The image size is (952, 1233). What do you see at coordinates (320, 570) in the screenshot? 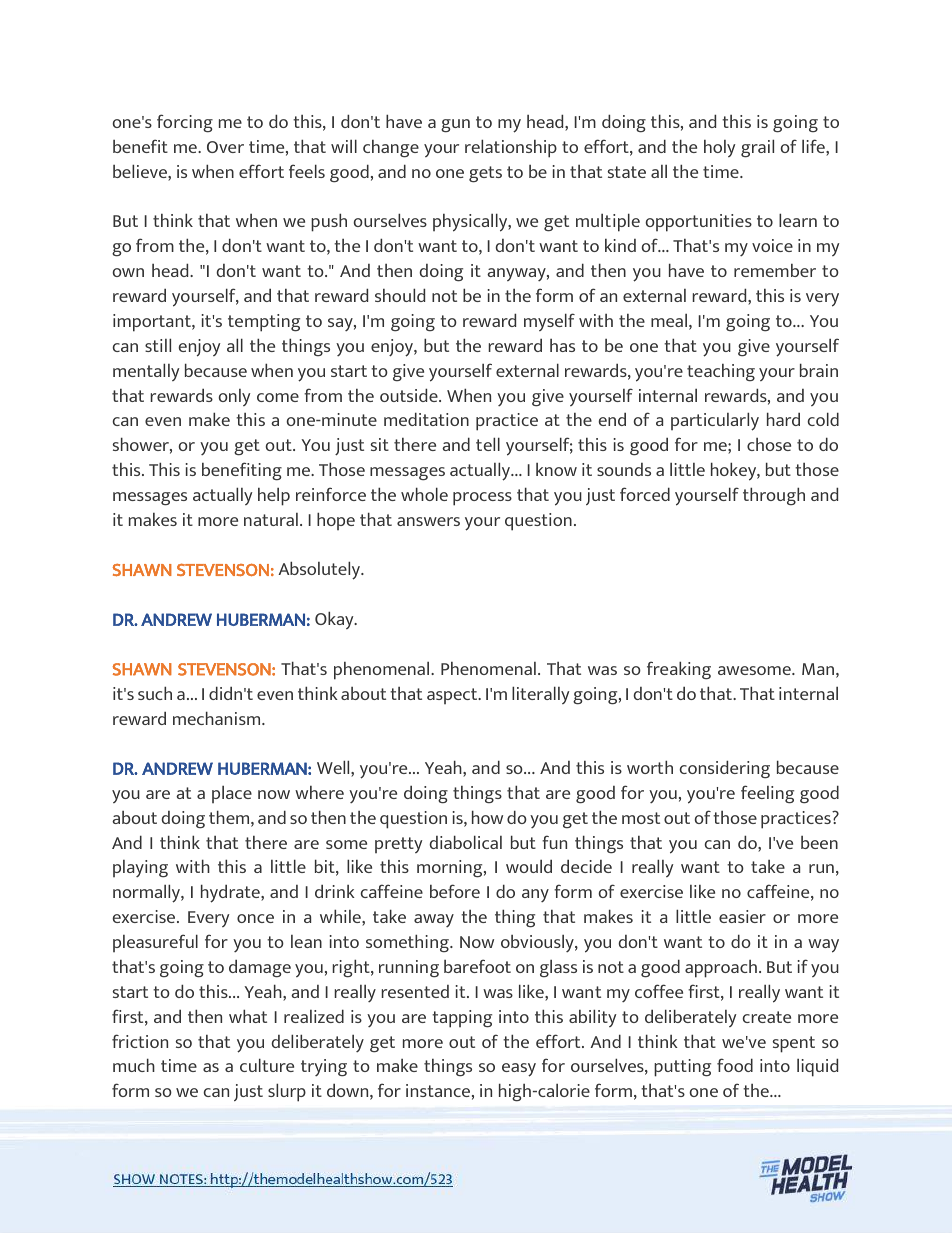
I see `Absolutely` at bounding box center [320, 570].
